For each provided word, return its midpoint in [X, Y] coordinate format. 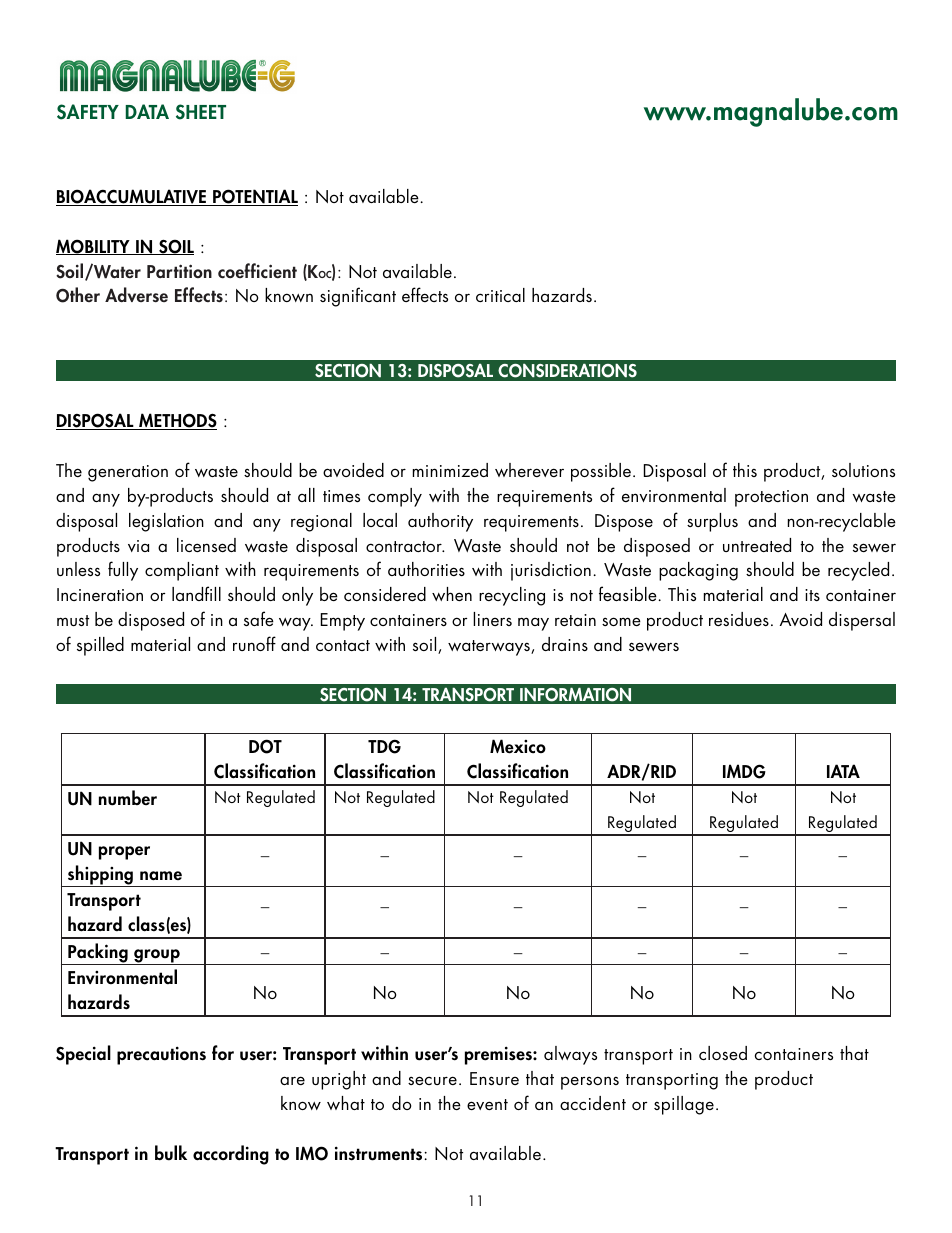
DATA [147, 111]
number [128, 798]
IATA [843, 771]
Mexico [518, 746]
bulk [171, 1153]
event [487, 1104]
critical [500, 295]
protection [771, 498]
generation [128, 473]
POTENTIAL [254, 197]
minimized [450, 470]
